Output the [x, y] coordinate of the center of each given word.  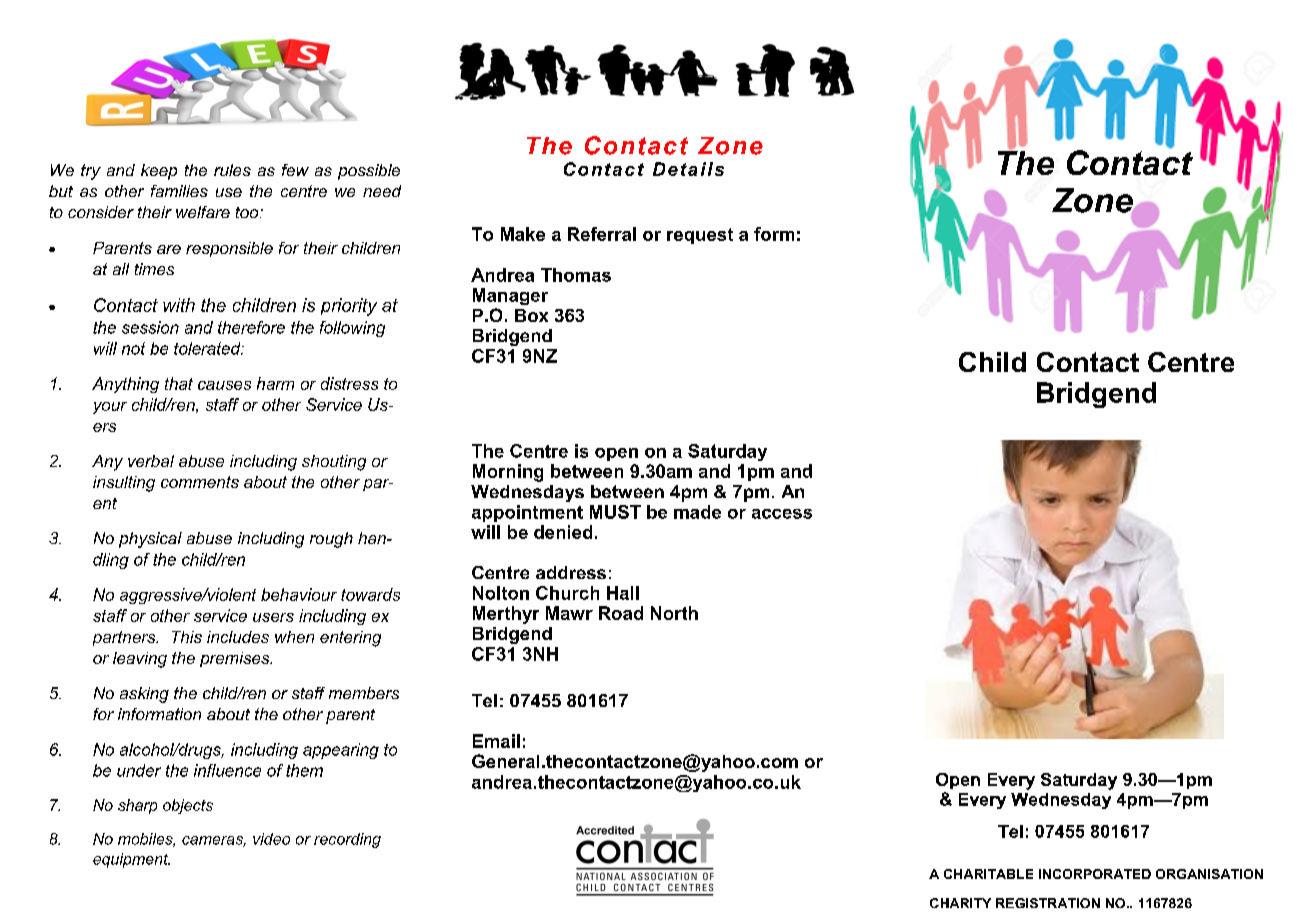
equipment [131, 860]
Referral [602, 234]
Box [531, 315]
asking [144, 695]
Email [496, 741]
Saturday [727, 452]
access [782, 514]
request [700, 236]
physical [150, 540]
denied [563, 532]
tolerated [208, 348]
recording [347, 840]
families [179, 191]
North [674, 613]
